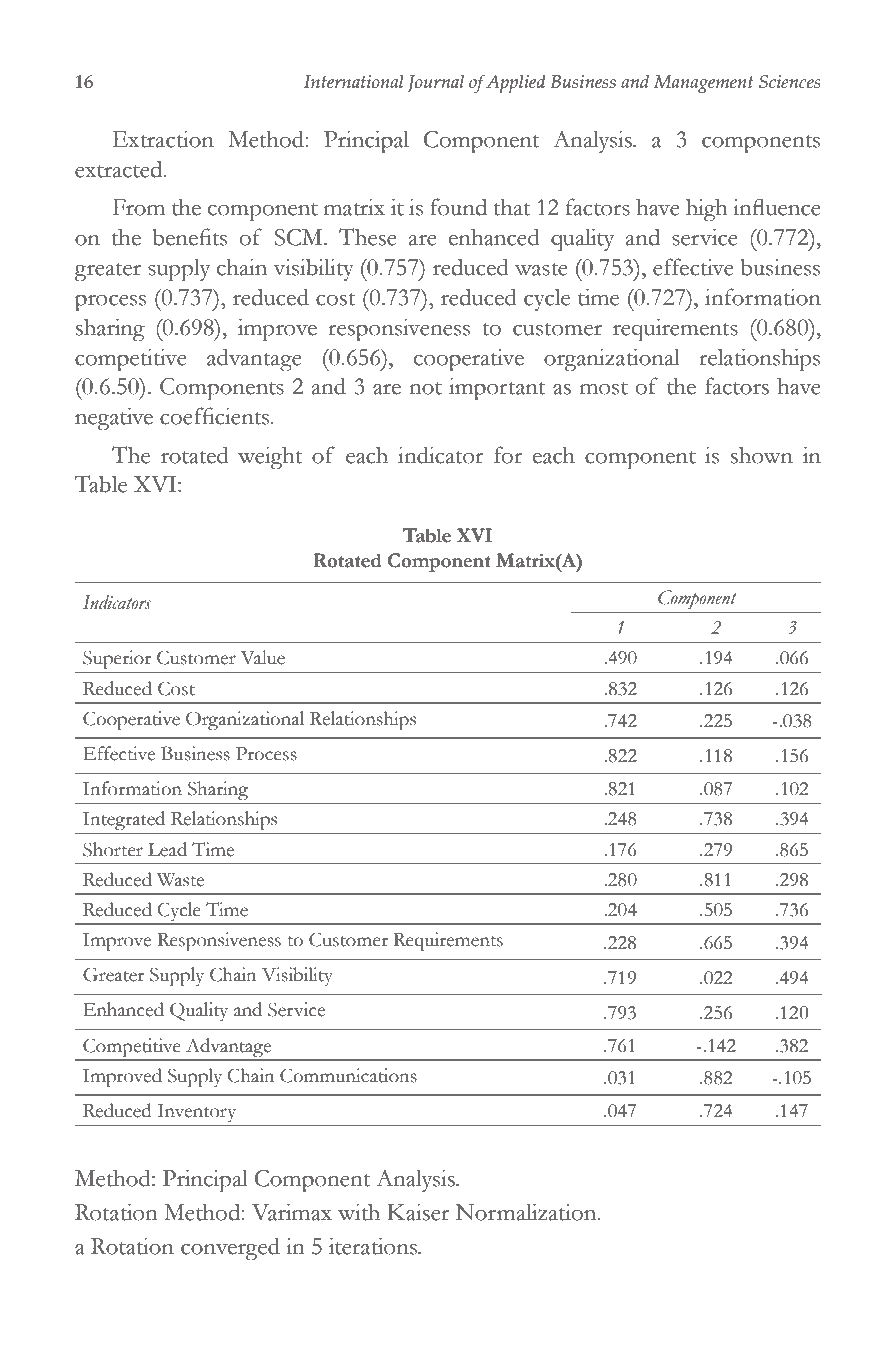 The width and height of the document is (896, 1345). What do you see at coordinates (436, 83) in the document?
I see `Journal` at bounding box center [436, 83].
